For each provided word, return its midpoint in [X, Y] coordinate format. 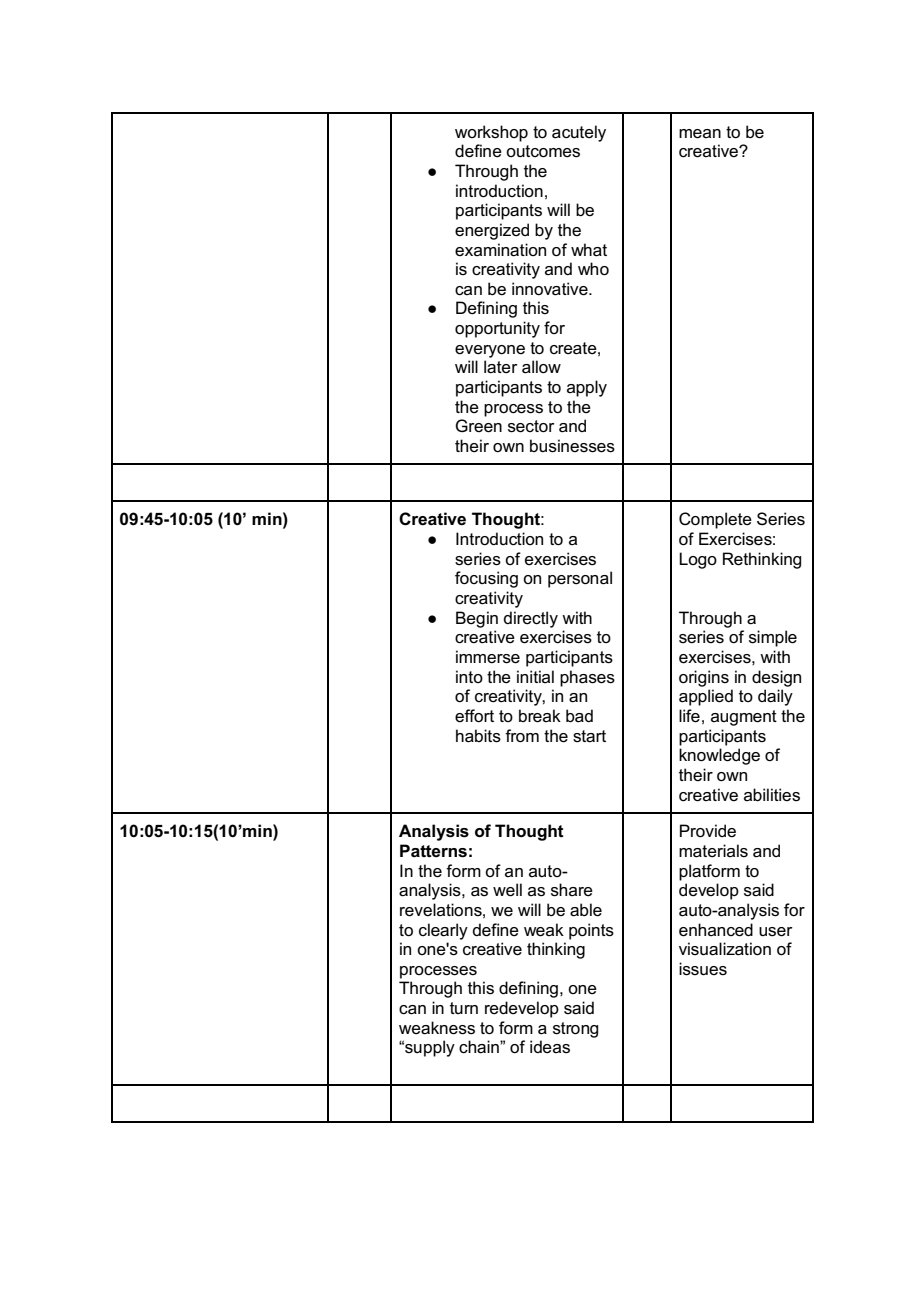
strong [575, 1030]
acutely [579, 133]
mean [700, 134]
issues [703, 969]
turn [464, 1008]
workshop [491, 133]
